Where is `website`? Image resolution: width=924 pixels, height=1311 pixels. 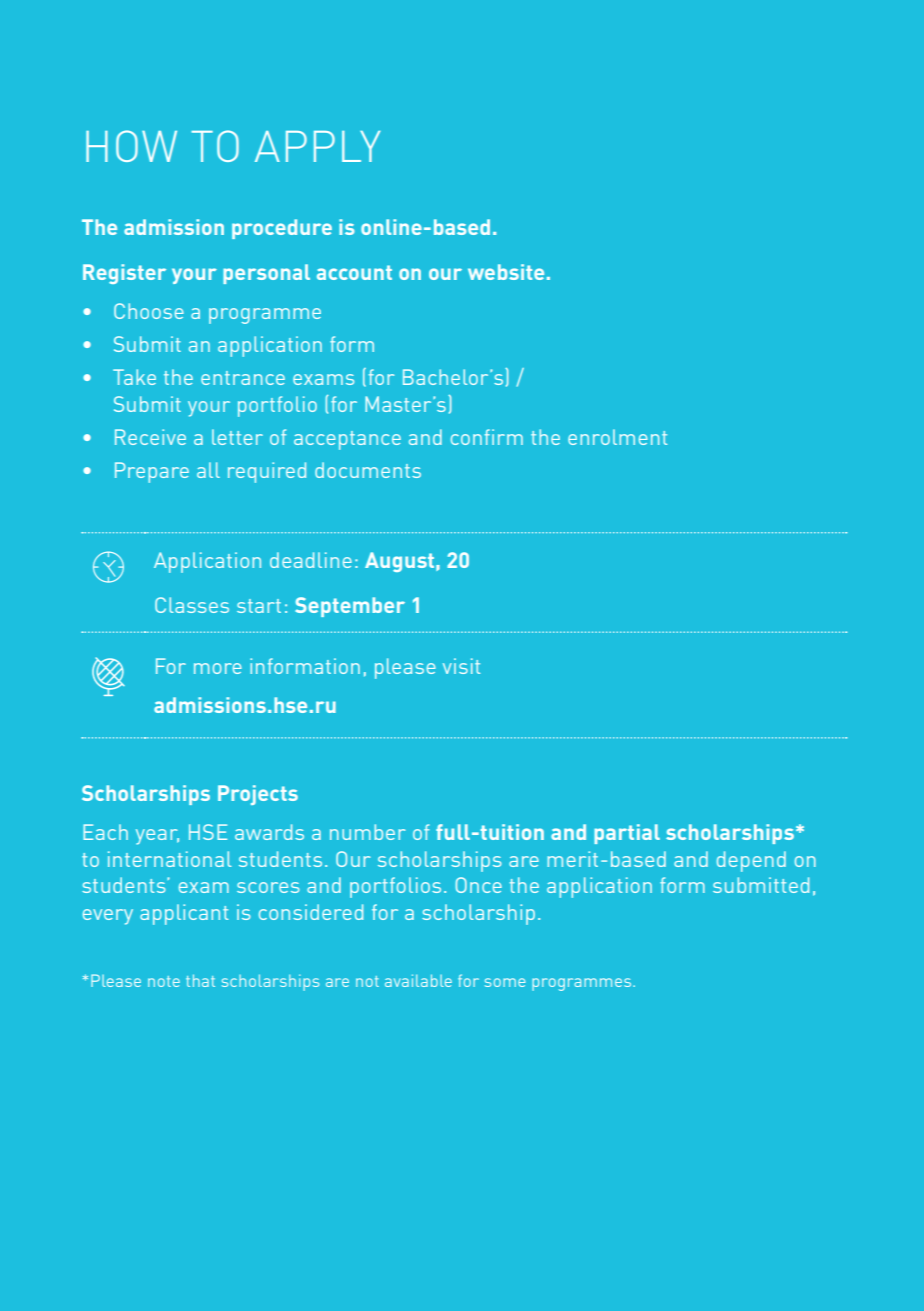
website is located at coordinates (506, 272).
